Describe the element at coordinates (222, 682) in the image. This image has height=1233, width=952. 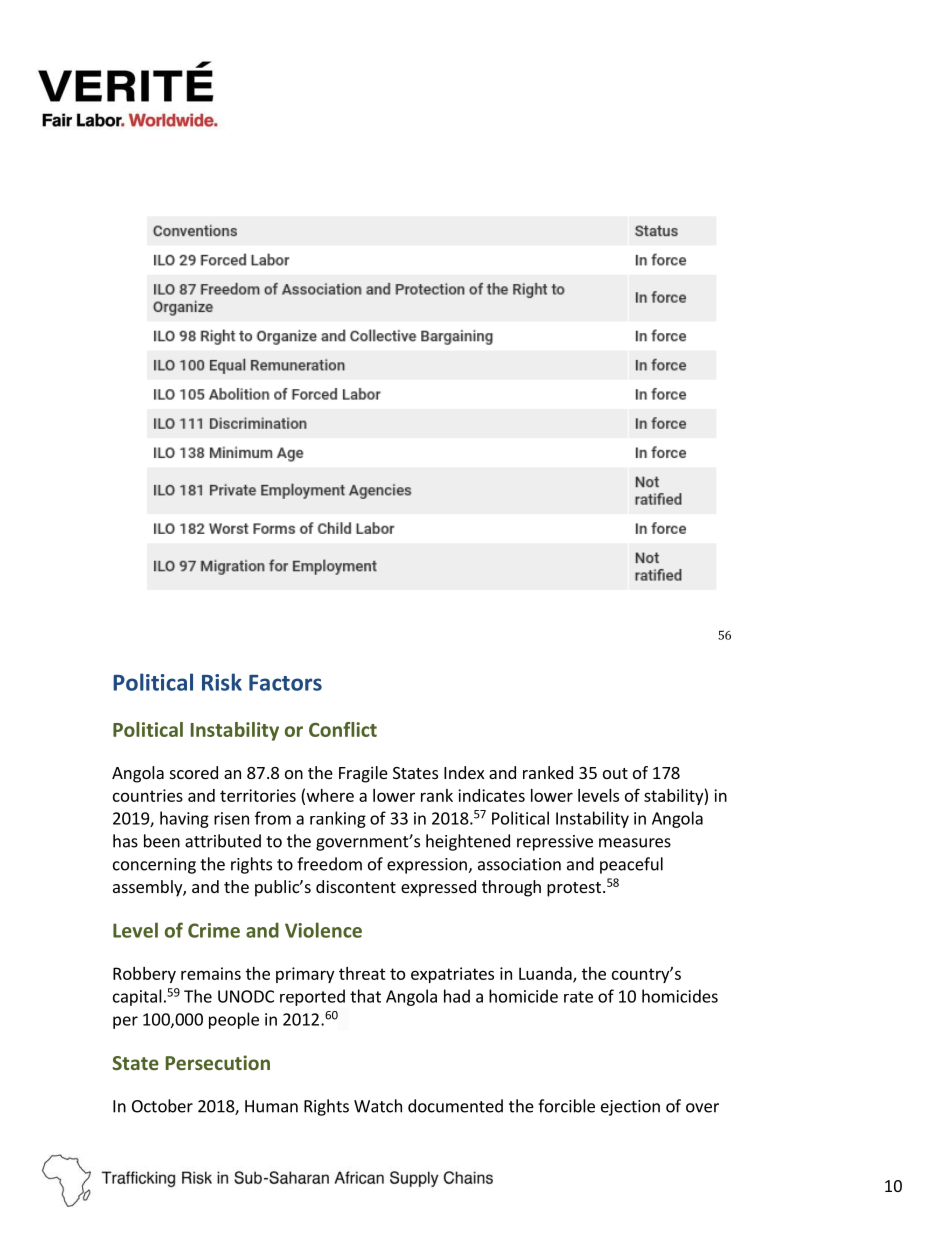
I see `Risk` at that location.
